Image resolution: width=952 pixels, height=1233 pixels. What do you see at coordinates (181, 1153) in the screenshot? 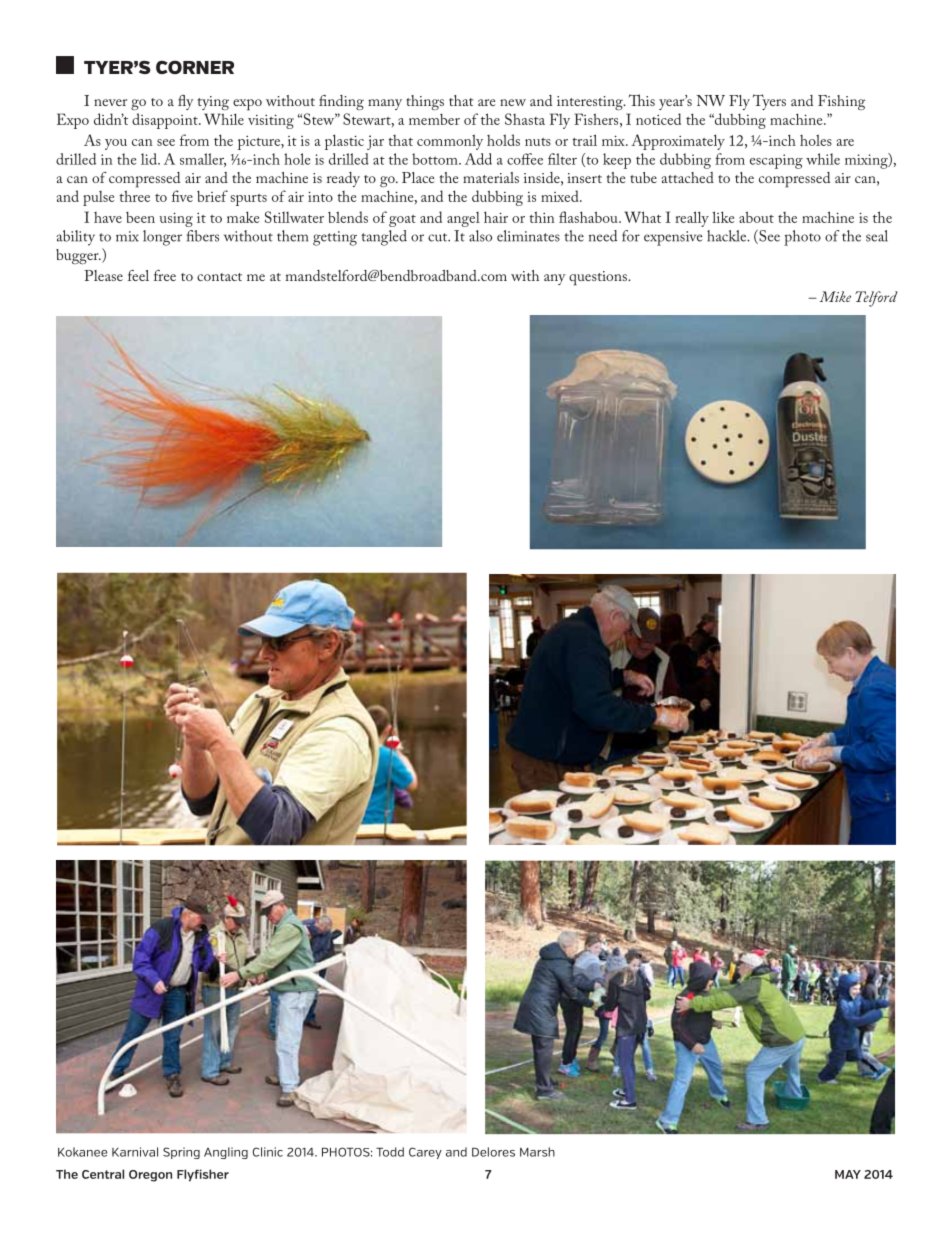
I see `Spring` at bounding box center [181, 1153].
